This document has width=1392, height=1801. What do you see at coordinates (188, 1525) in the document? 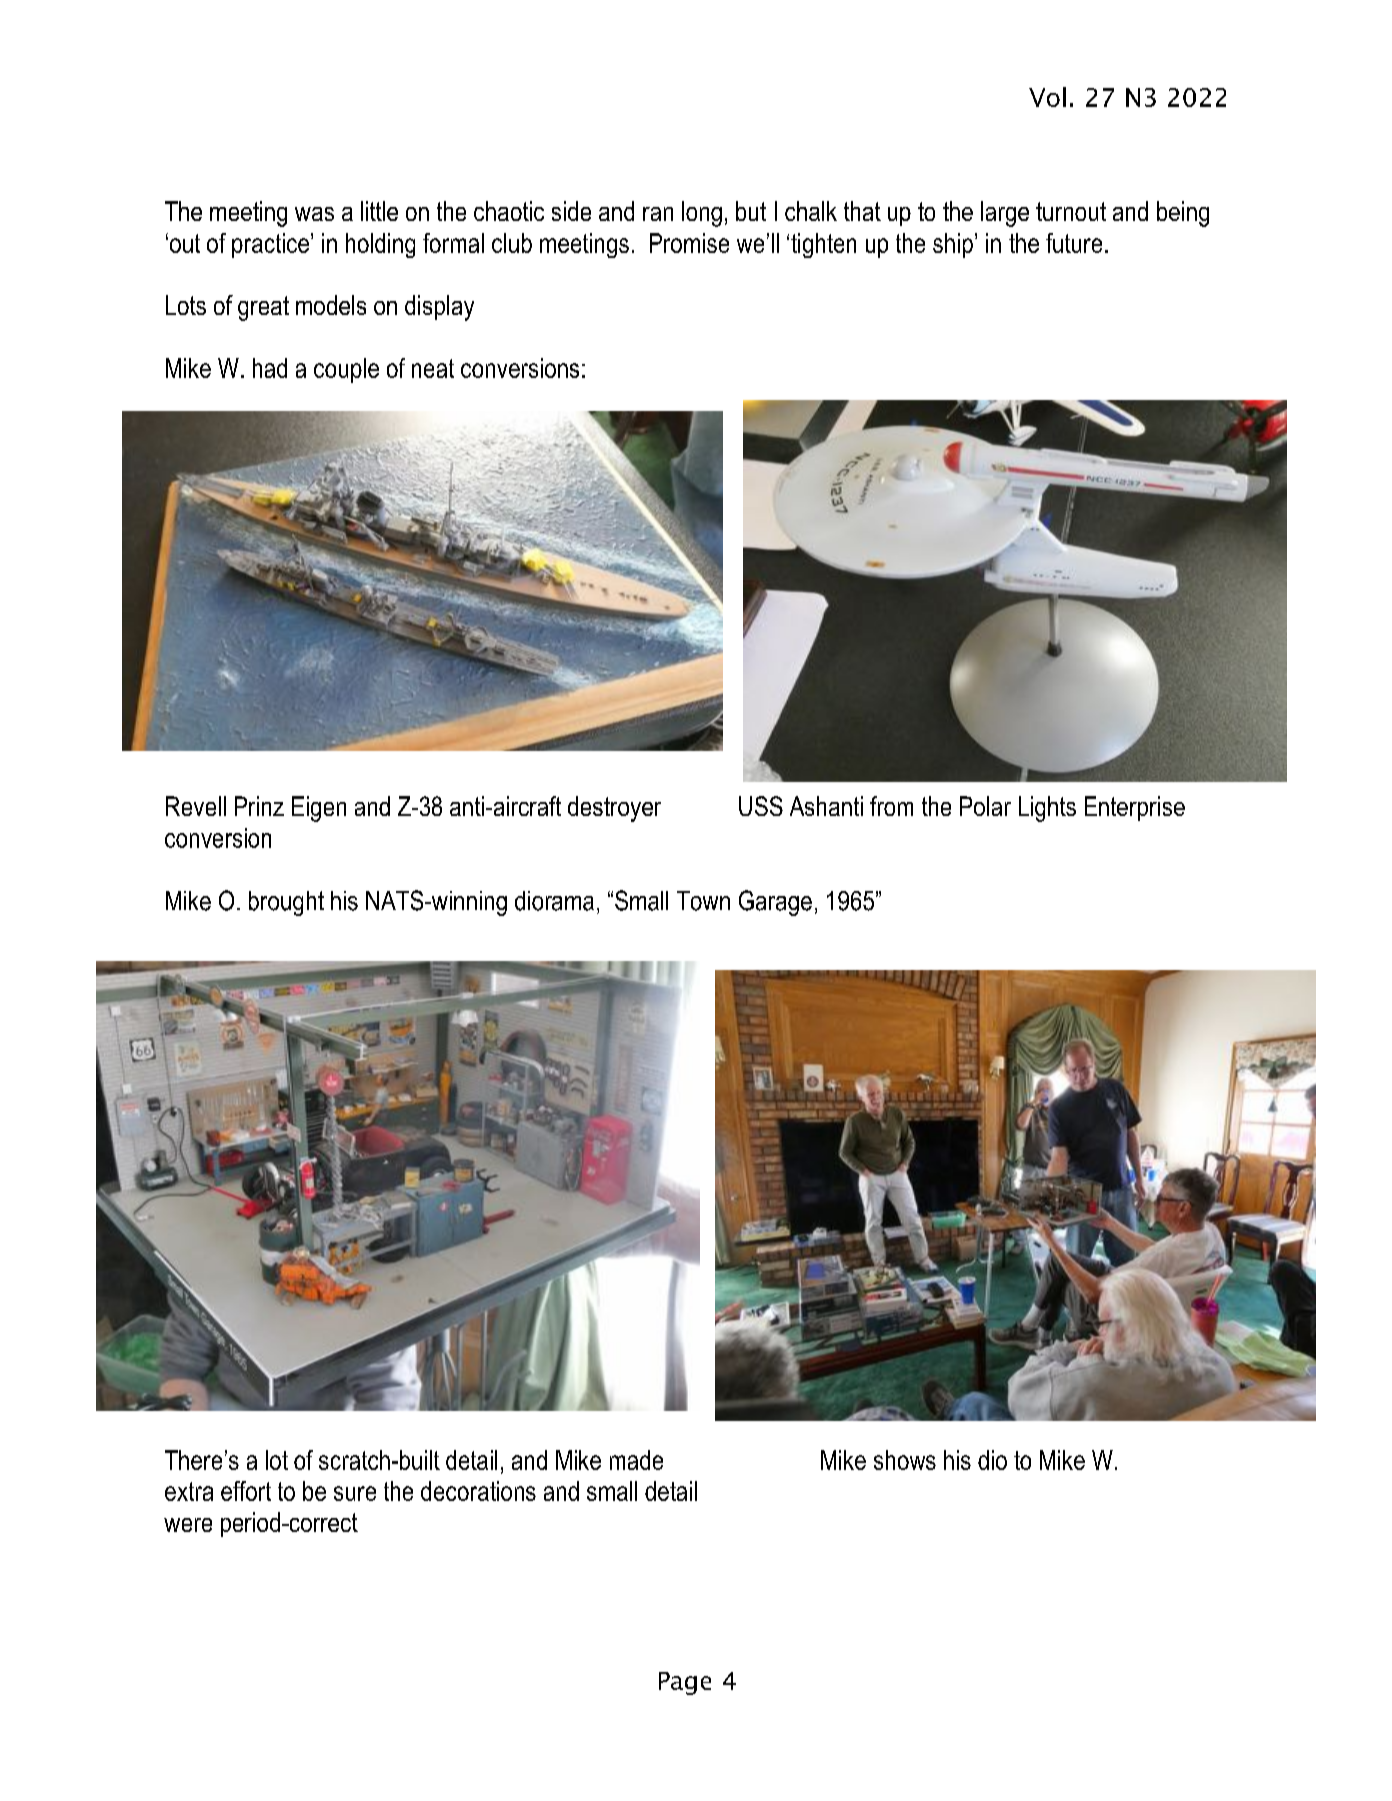
I see `were` at bounding box center [188, 1525].
